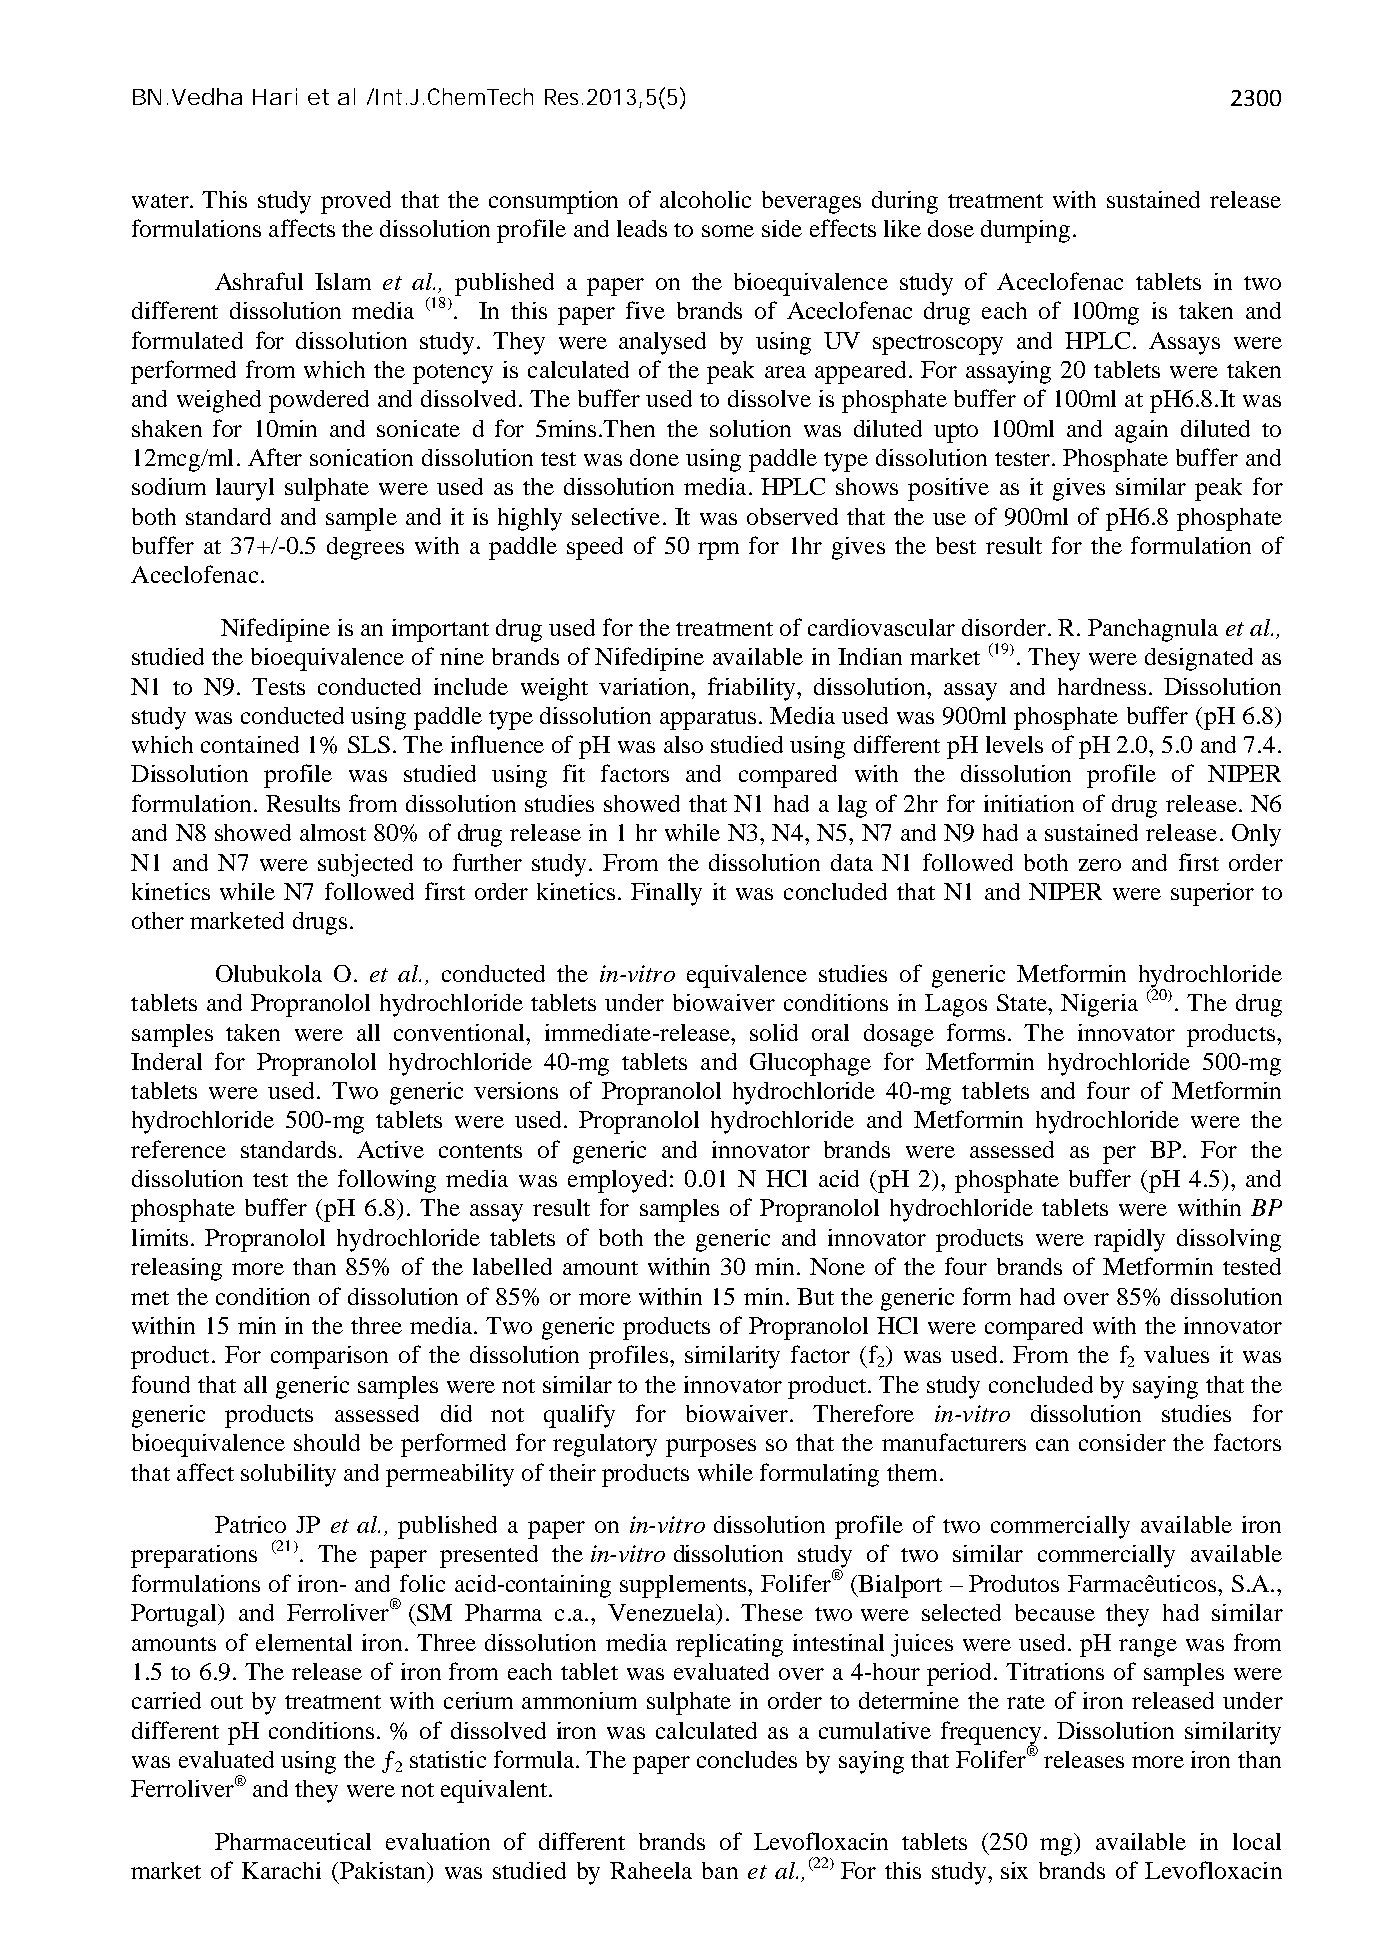 The height and width of the screenshot is (1953, 1381). What do you see at coordinates (327, 1442) in the screenshot?
I see `should` at bounding box center [327, 1442].
